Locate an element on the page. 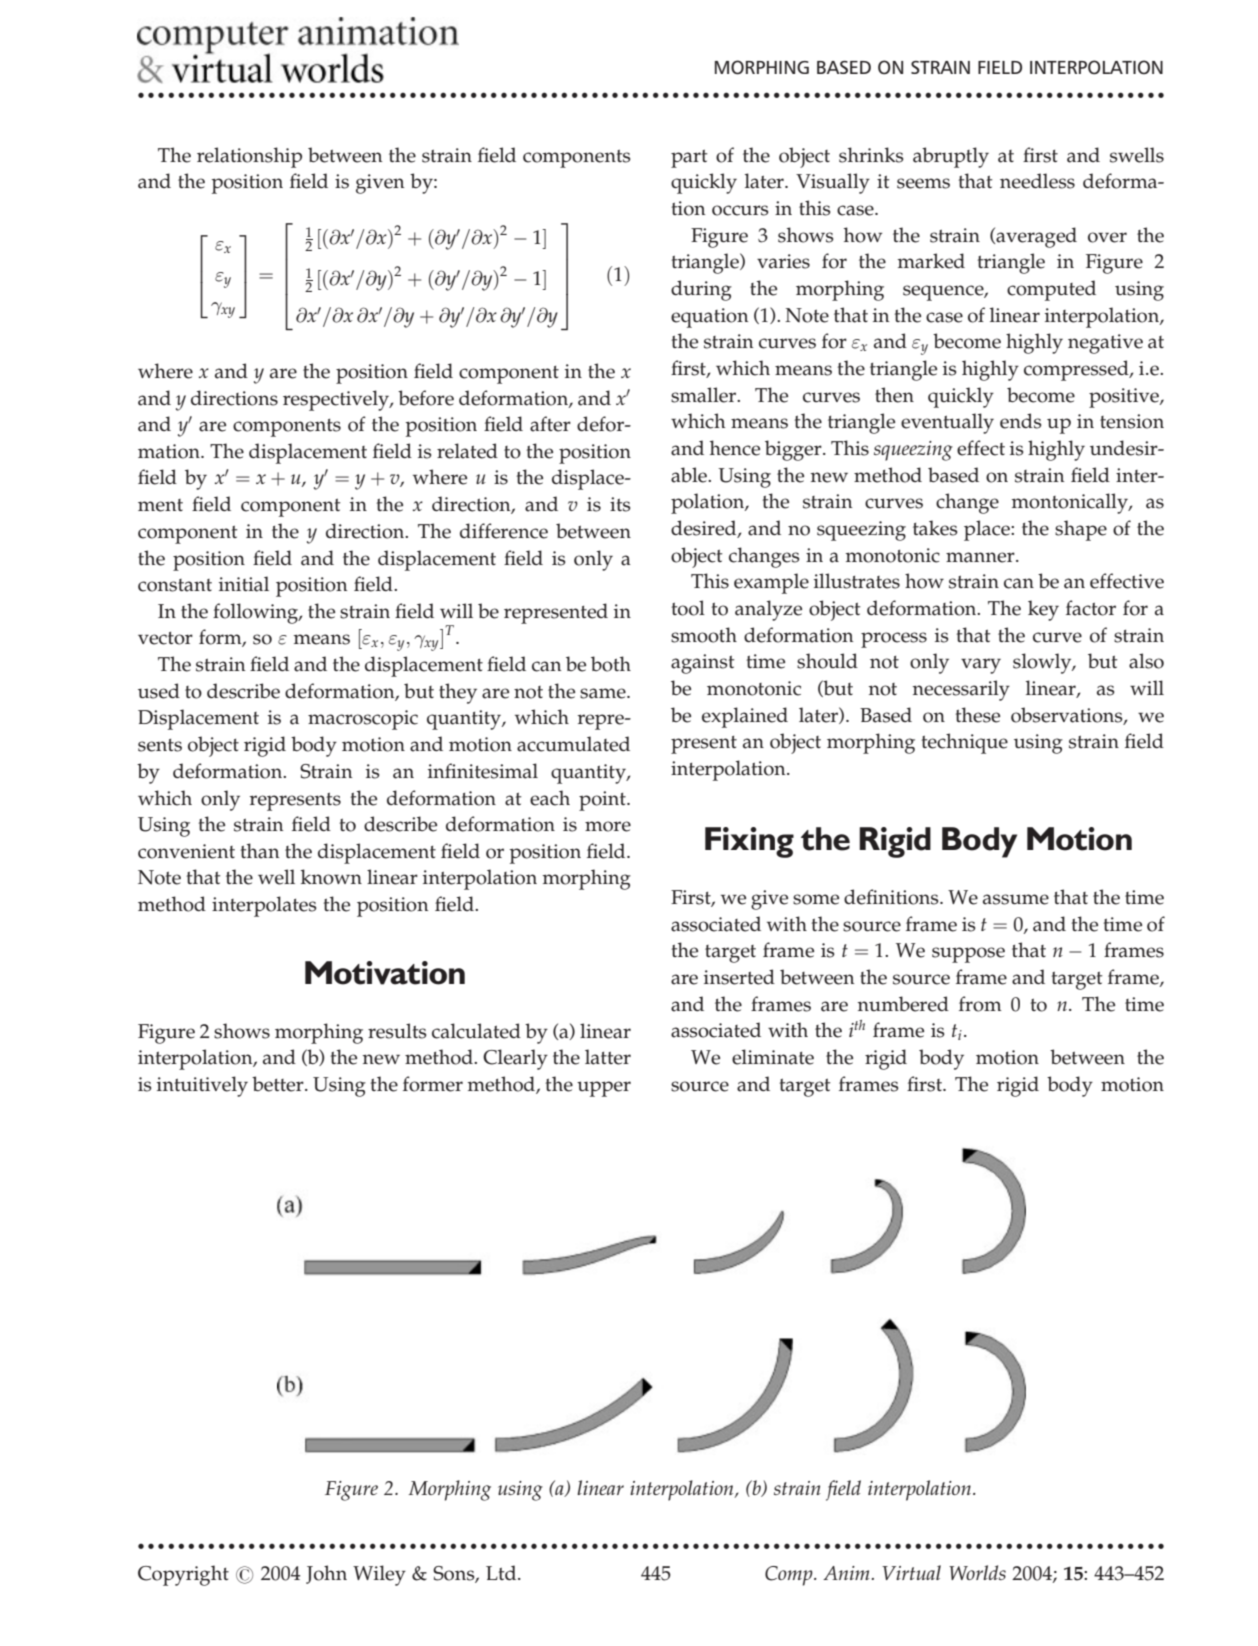  before is located at coordinates (426, 398).
